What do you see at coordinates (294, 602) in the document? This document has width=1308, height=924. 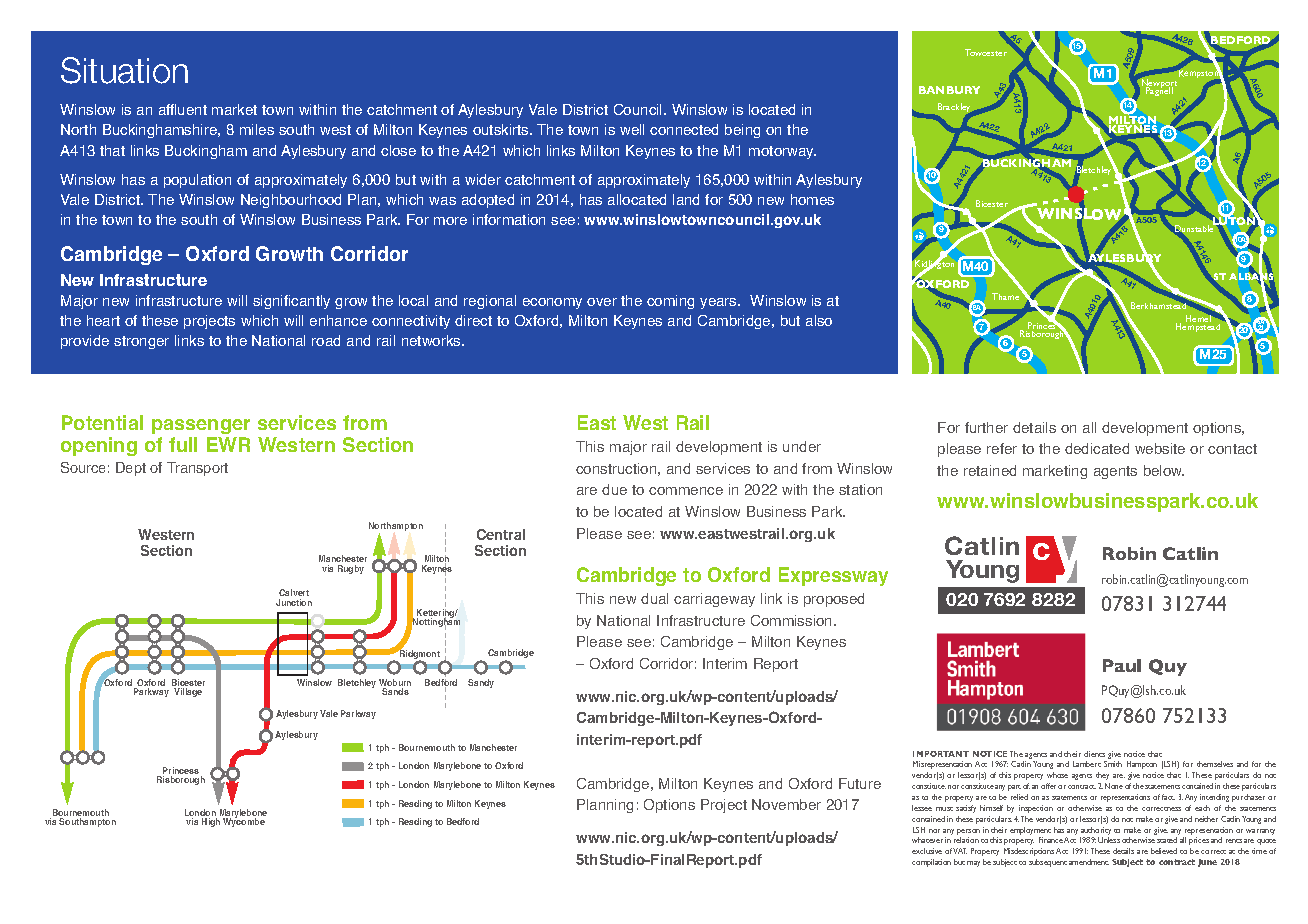 I see `Junction` at bounding box center [294, 602].
